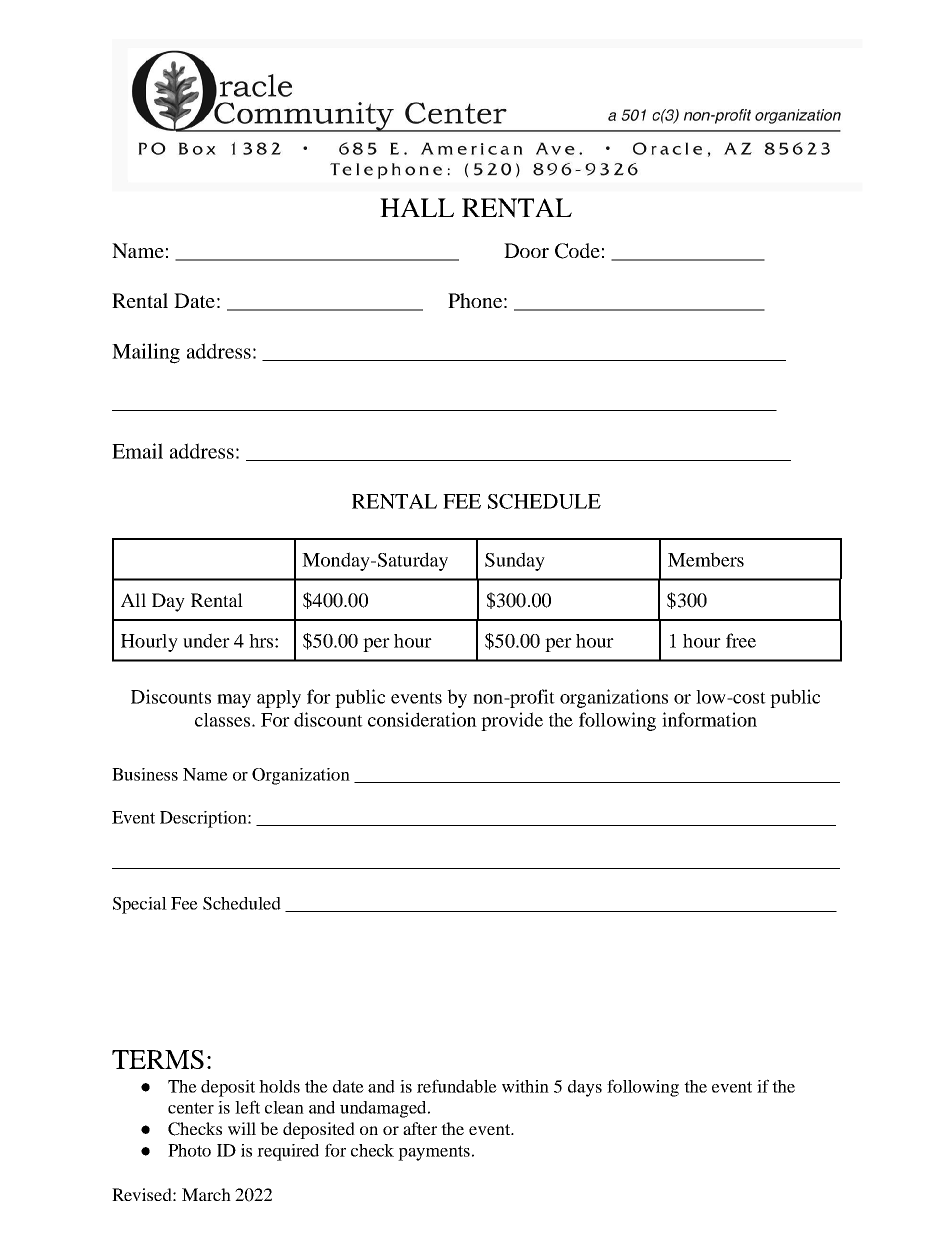 This image has width=952, height=1233. Describe the element at coordinates (189, 1150) in the image. I see `Photo` at that location.
